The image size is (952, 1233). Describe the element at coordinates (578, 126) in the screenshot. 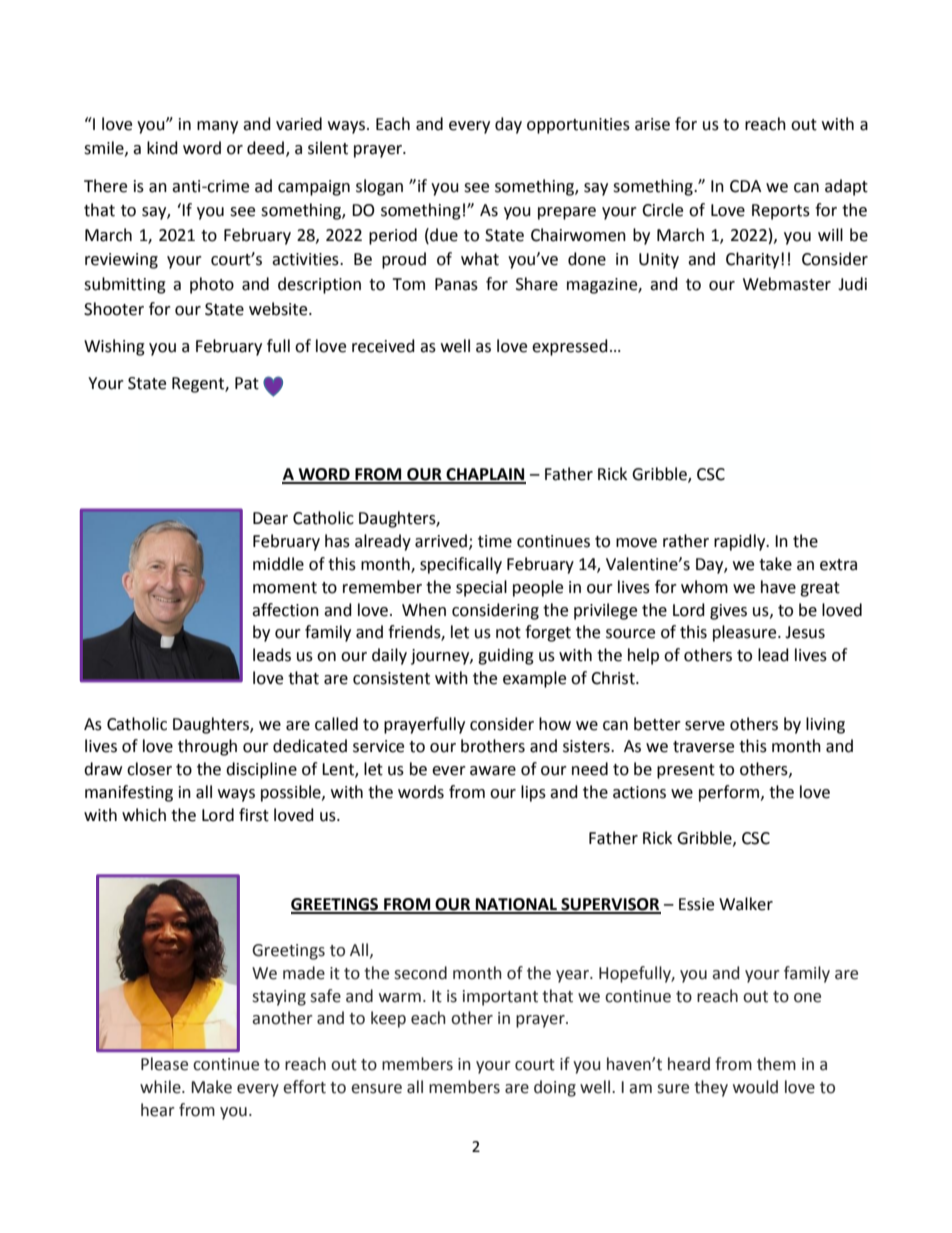

I see `opportunities` at that location.
